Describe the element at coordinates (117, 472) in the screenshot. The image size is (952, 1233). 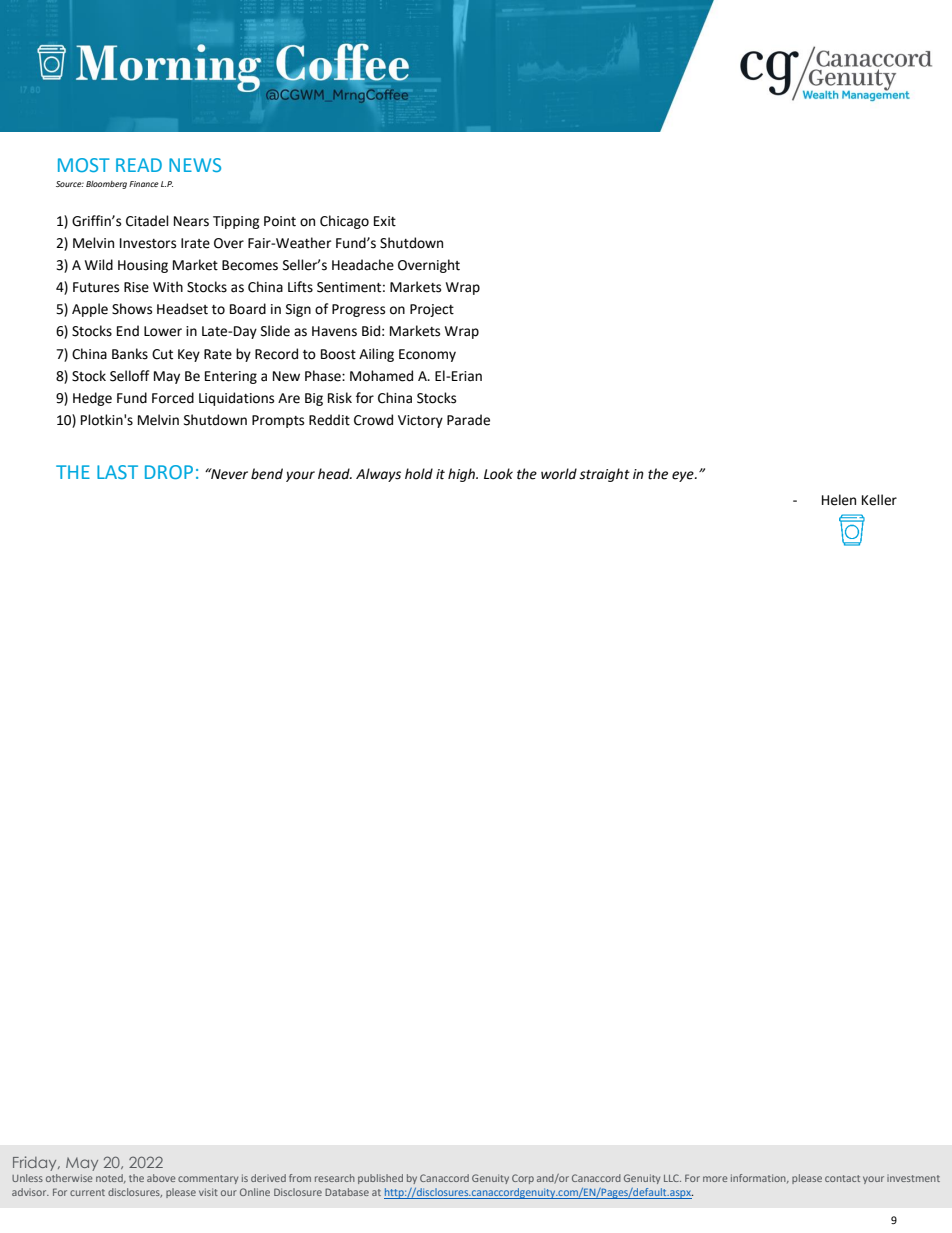
I see `LAST` at that location.
